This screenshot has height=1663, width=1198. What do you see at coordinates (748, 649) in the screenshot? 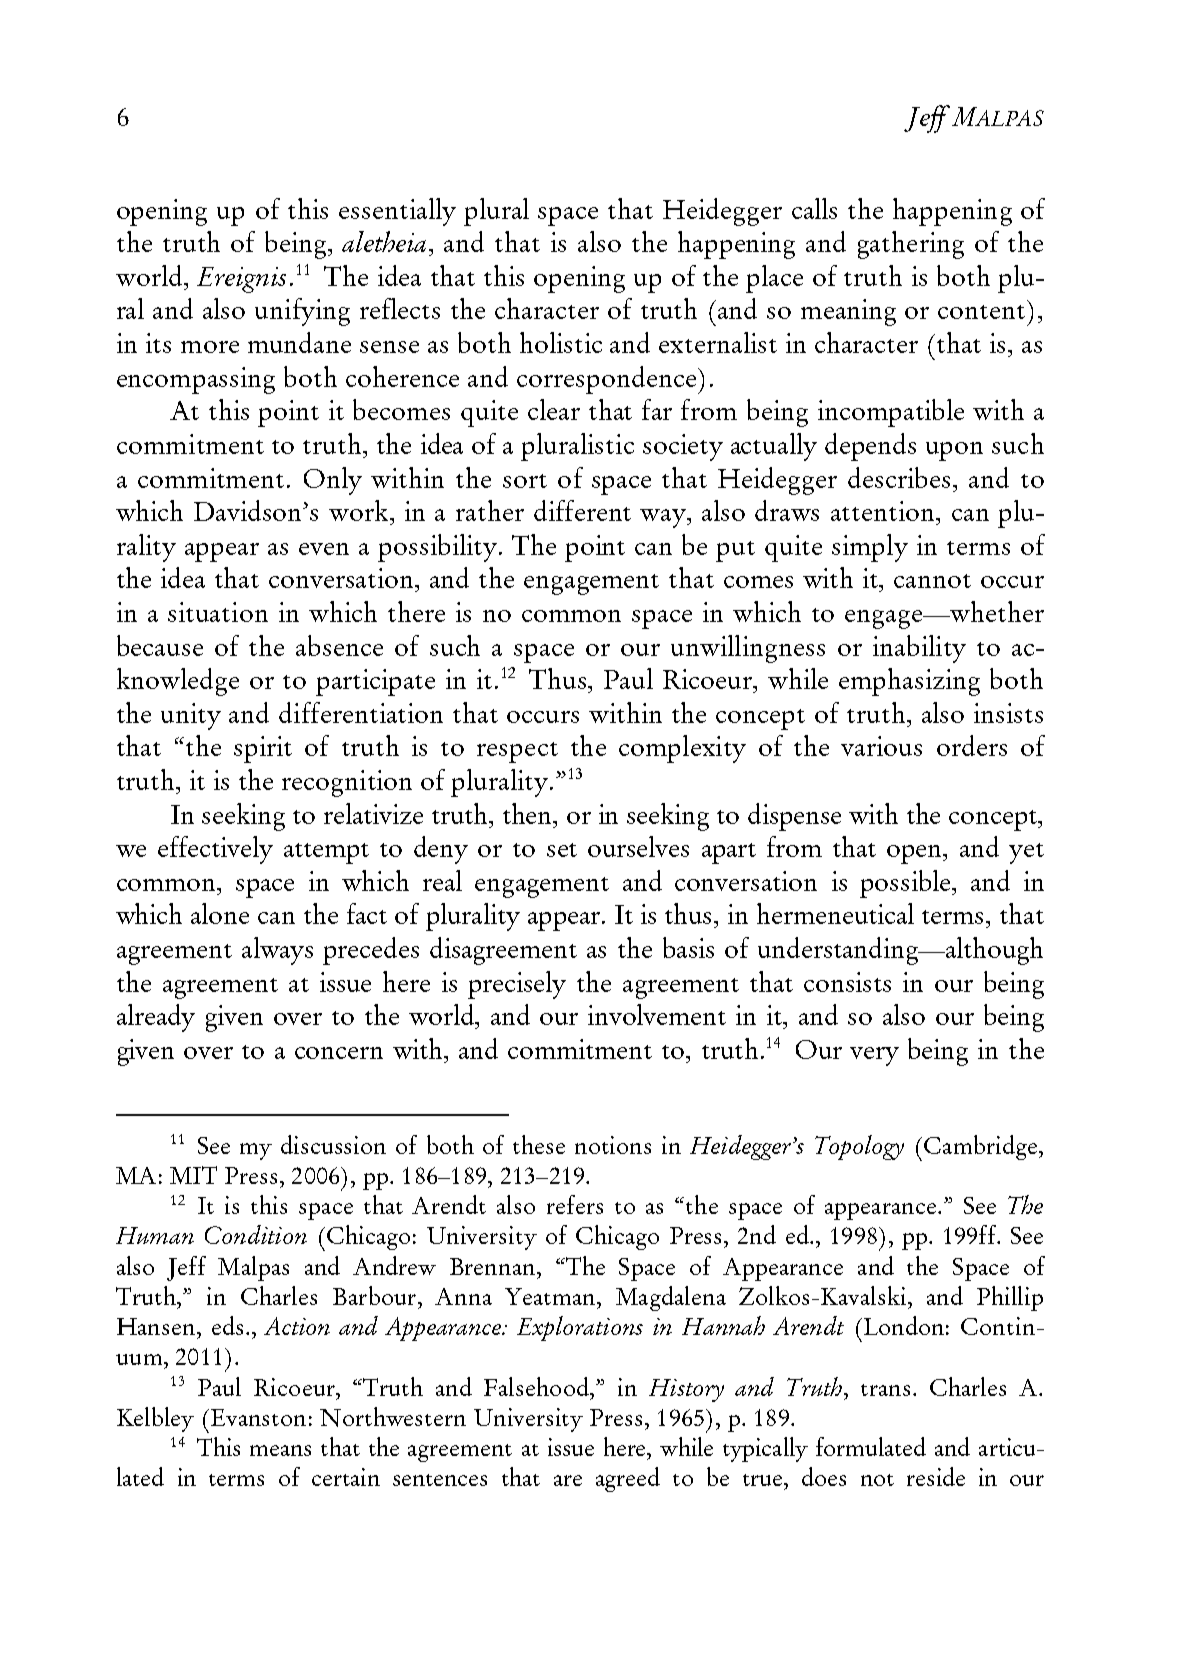
I see `unwillingness` at bounding box center [748, 649].
